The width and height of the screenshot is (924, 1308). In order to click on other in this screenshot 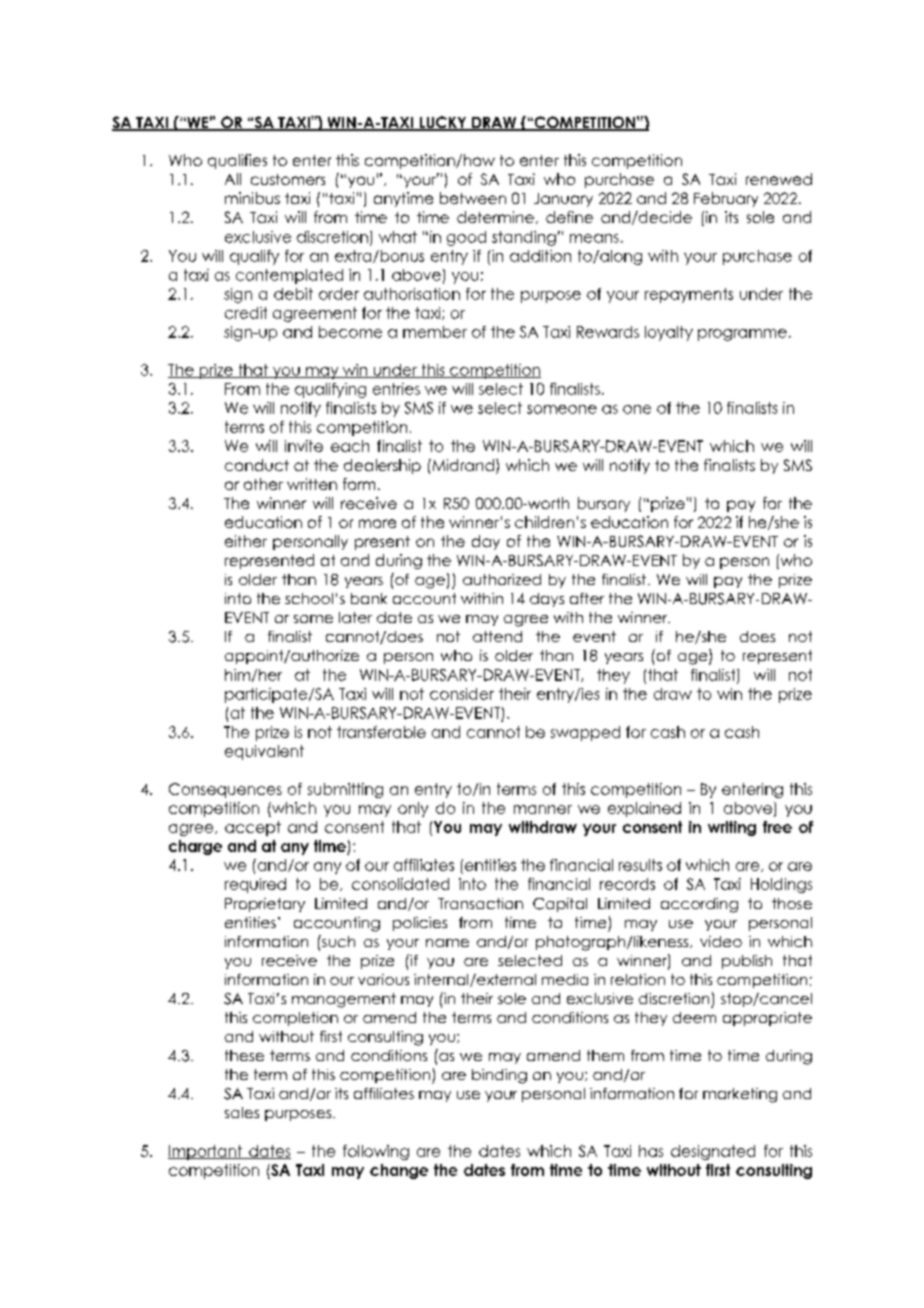, I will do `click(263, 484)`.
